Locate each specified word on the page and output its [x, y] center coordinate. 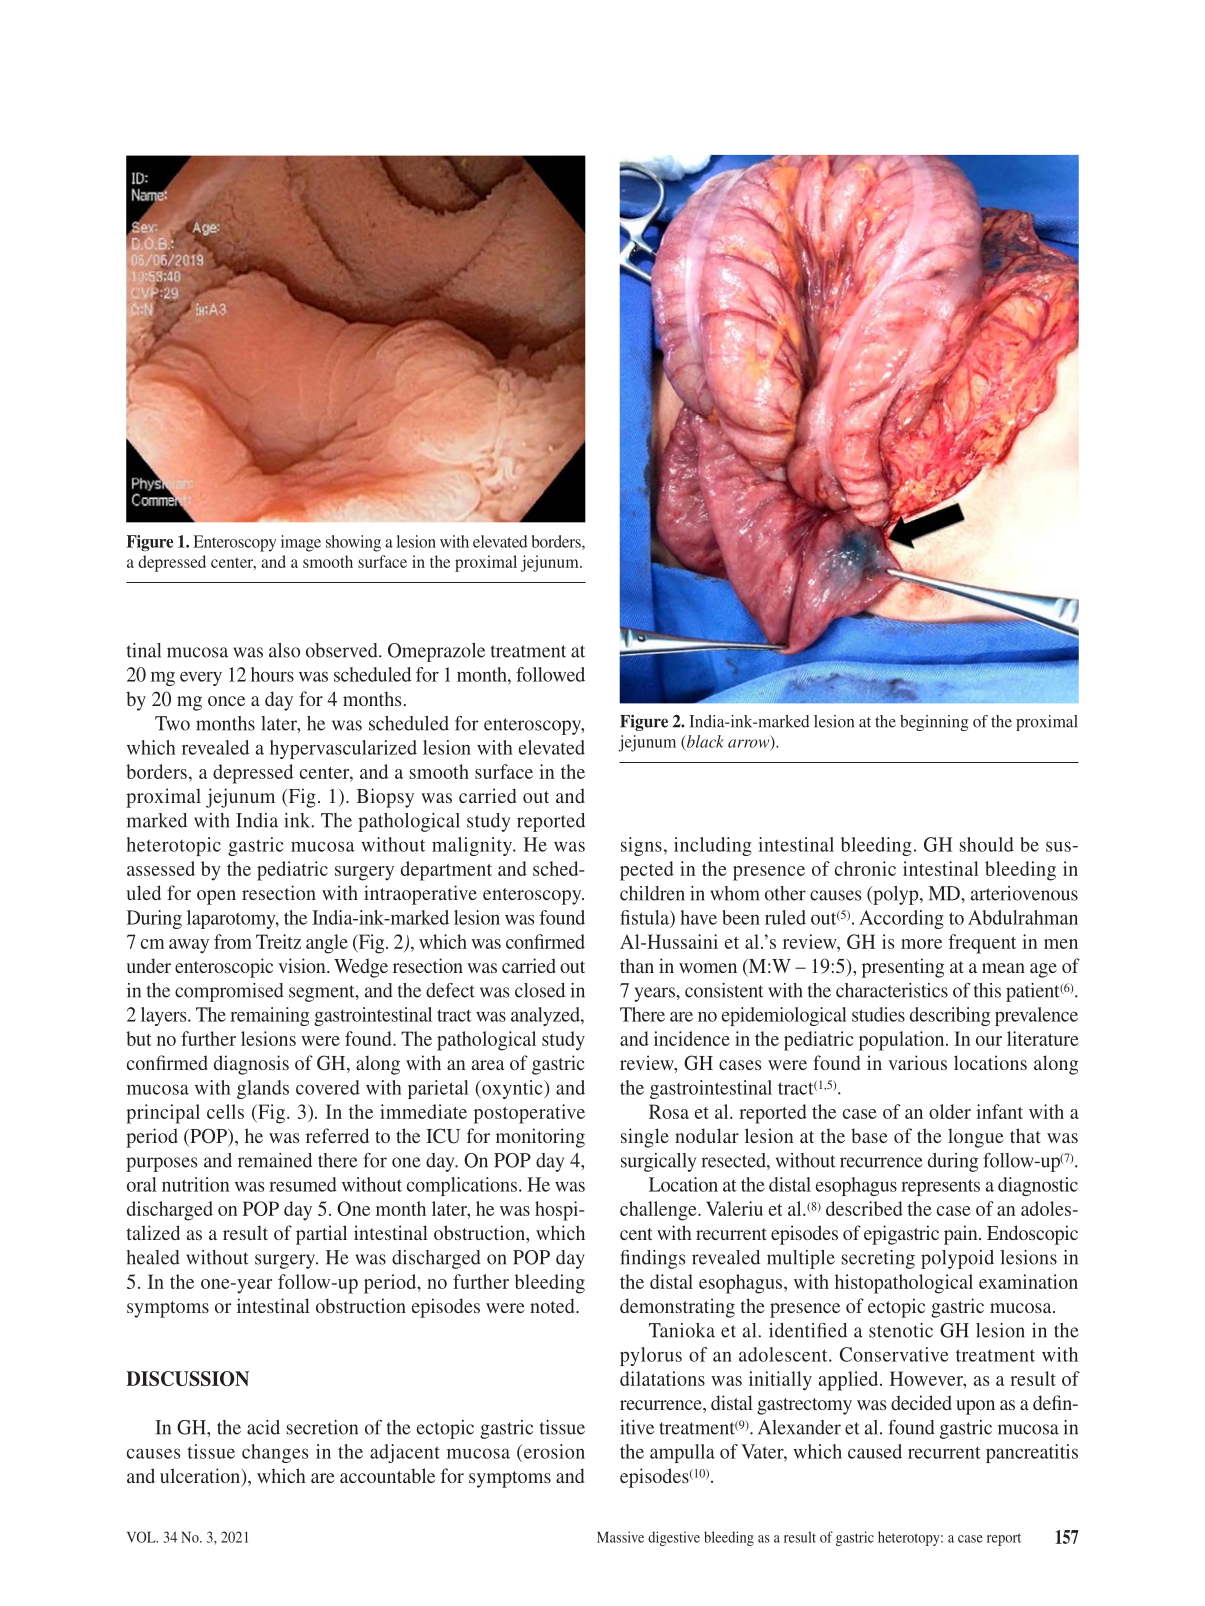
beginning [934, 723]
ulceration [201, 1477]
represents [940, 1187]
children [652, 893]
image [301, 543]
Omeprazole [436, 652]
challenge [659, 1211]
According [901, 919]
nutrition [195, 1184]
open [216, 897]
